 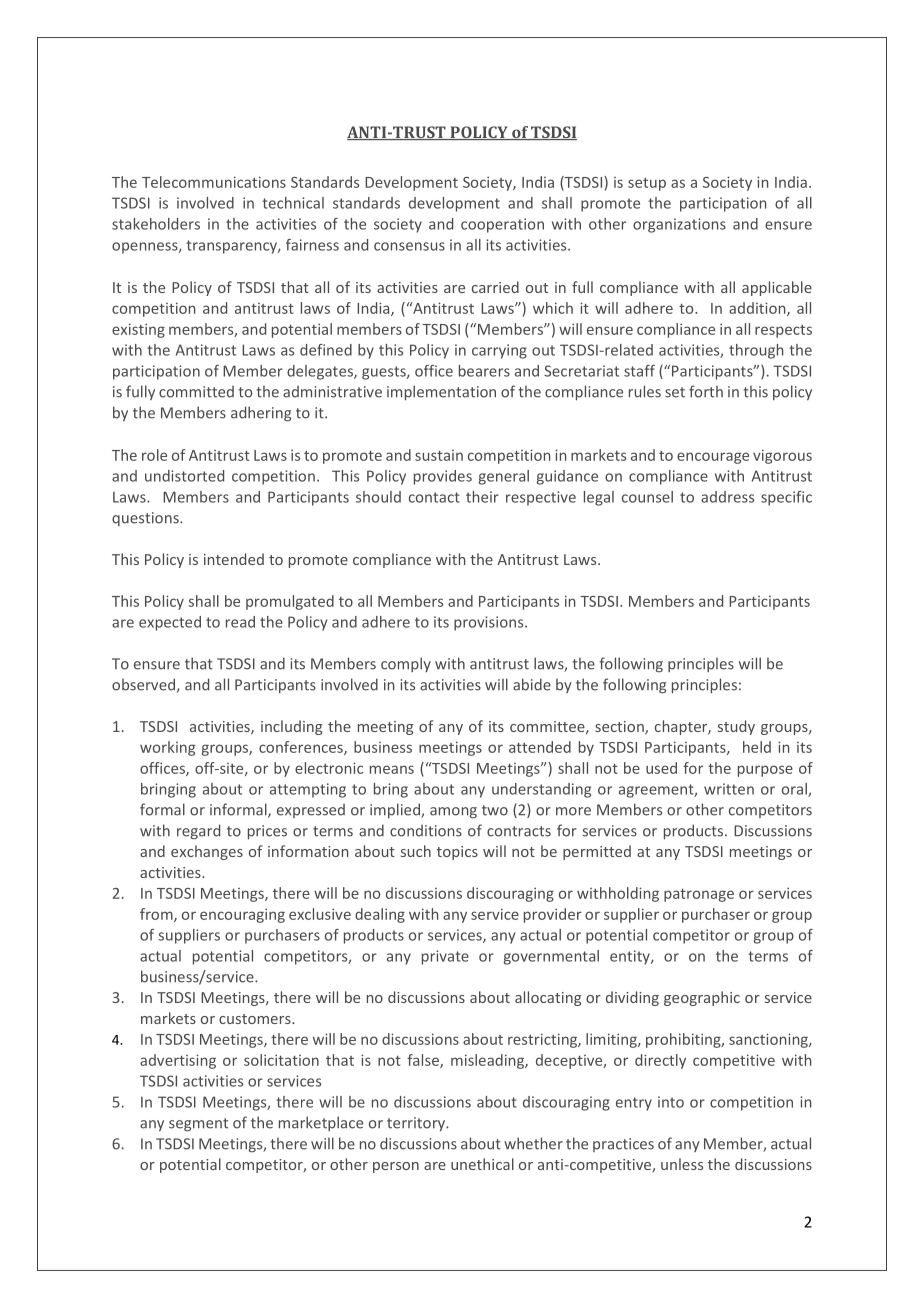 What do you see at coordinates (198, 1125) in the page?
I see `segment` at bounding box center [198, 1125].
